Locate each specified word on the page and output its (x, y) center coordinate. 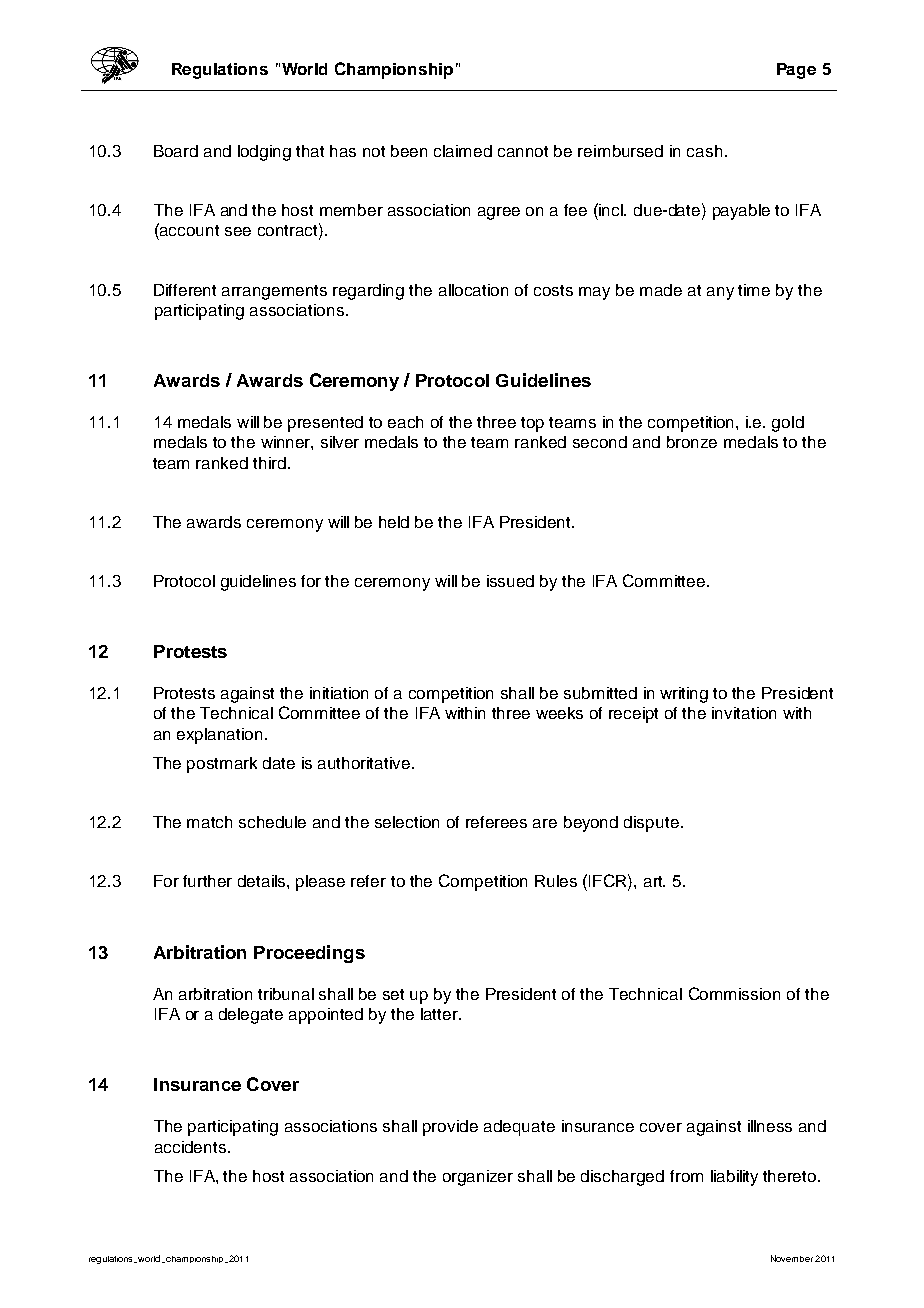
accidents (192, 1147)
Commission (734, 993)
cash (704, 151)
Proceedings (309, 954)
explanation (221, 736)
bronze (692, 442)
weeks (559, 713)
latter (441, 1014)
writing (684, 695)
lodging (264, 153)
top (532, 424)
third (269, 463)
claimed (463, 151)
